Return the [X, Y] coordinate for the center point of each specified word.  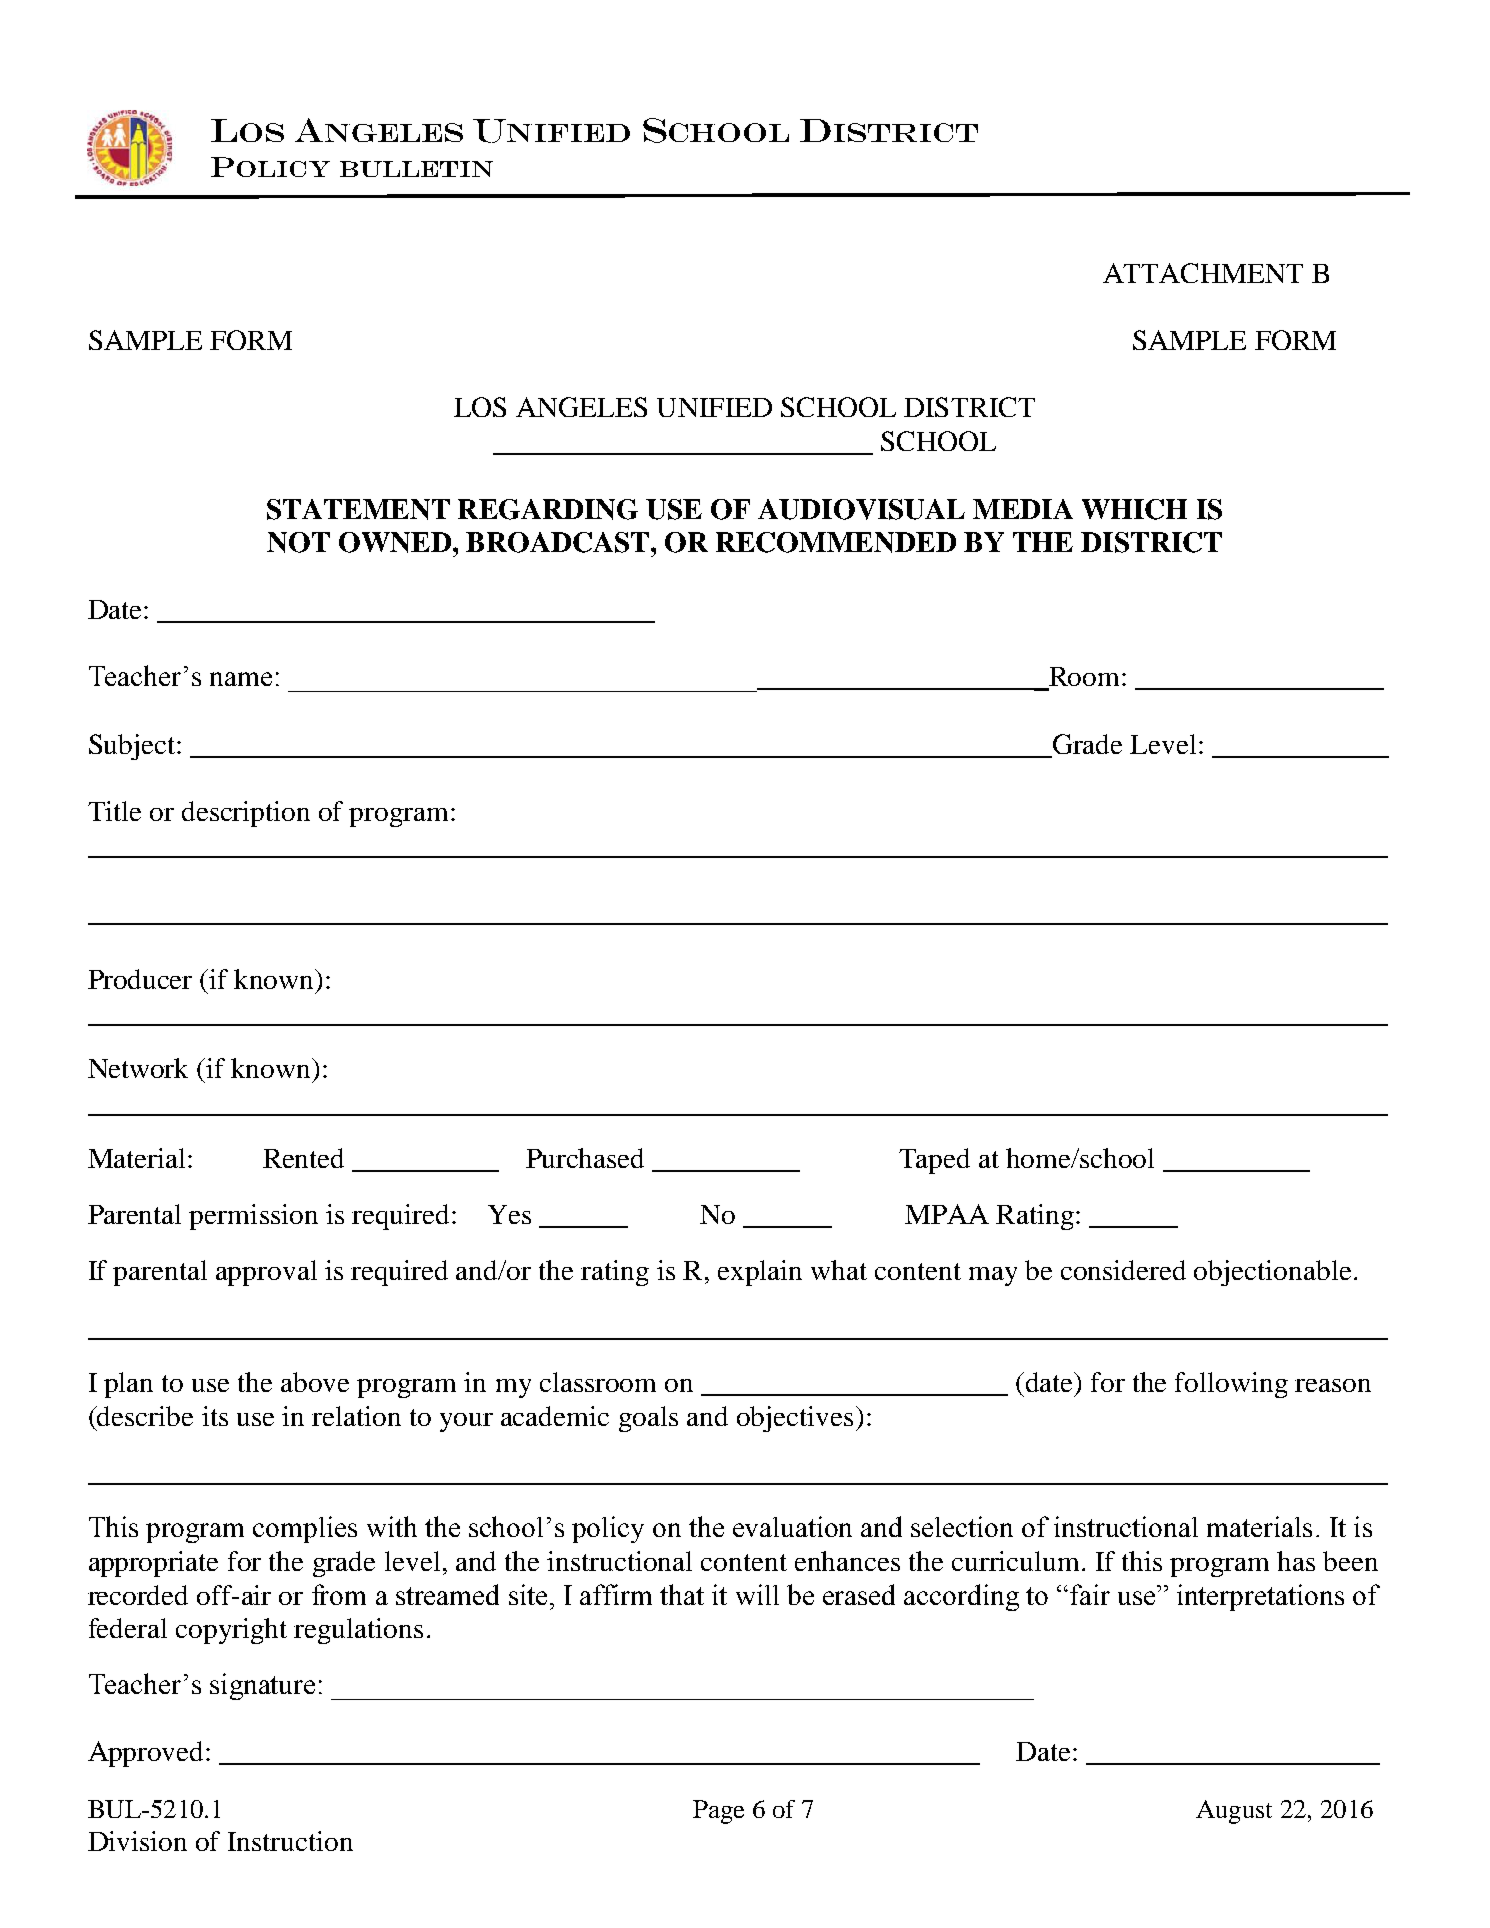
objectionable [1272, 1273]
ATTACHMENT [1203, 273]
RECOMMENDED [836, 542]
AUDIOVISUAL [861, 509]
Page [718, 1812]
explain [760, 1273]
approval [266, 1273]
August [1234, 1812]
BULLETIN [416, 169]
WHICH [1134, 509]
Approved [145, 1754]
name [241, 679]
